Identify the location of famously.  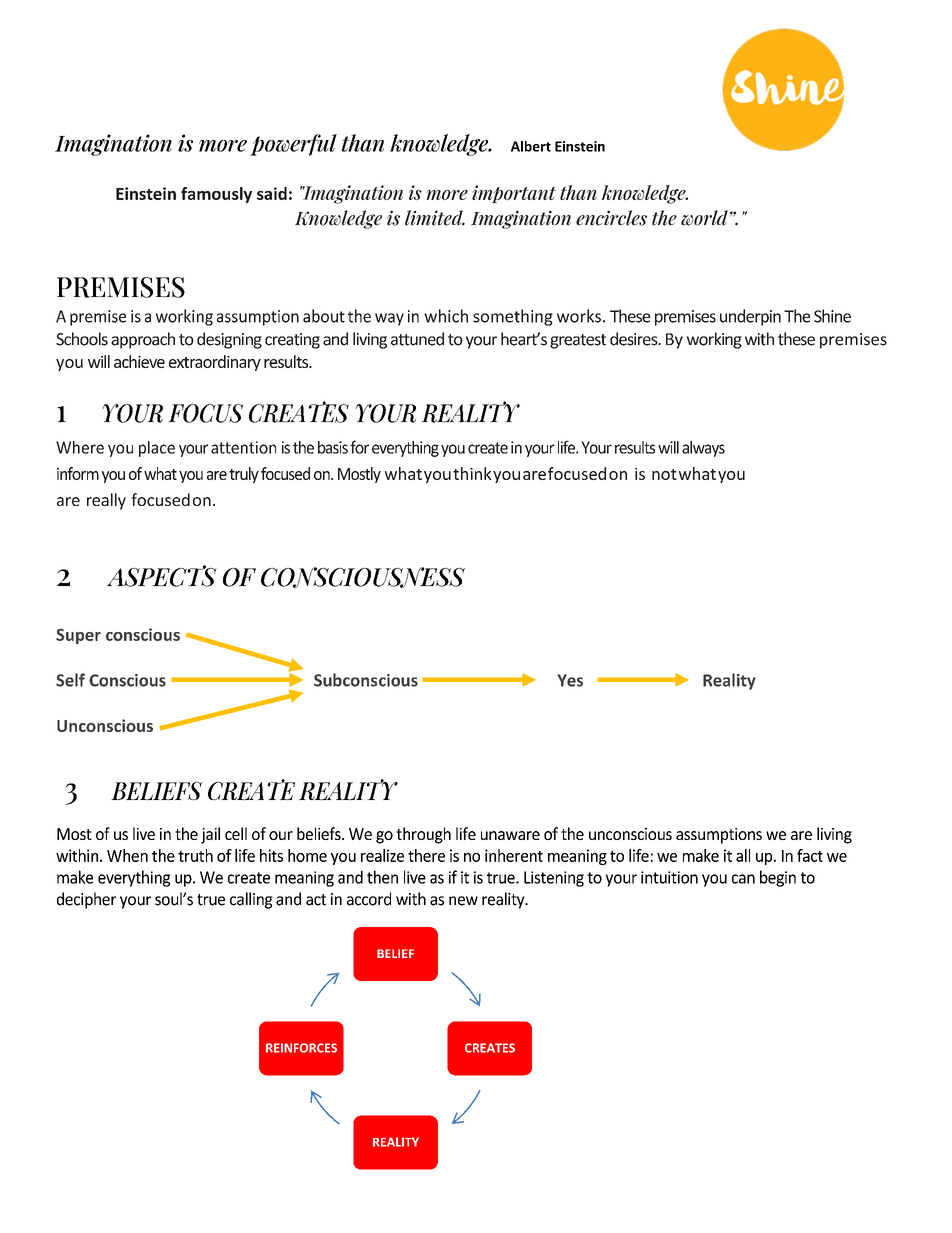
(216, 195).
